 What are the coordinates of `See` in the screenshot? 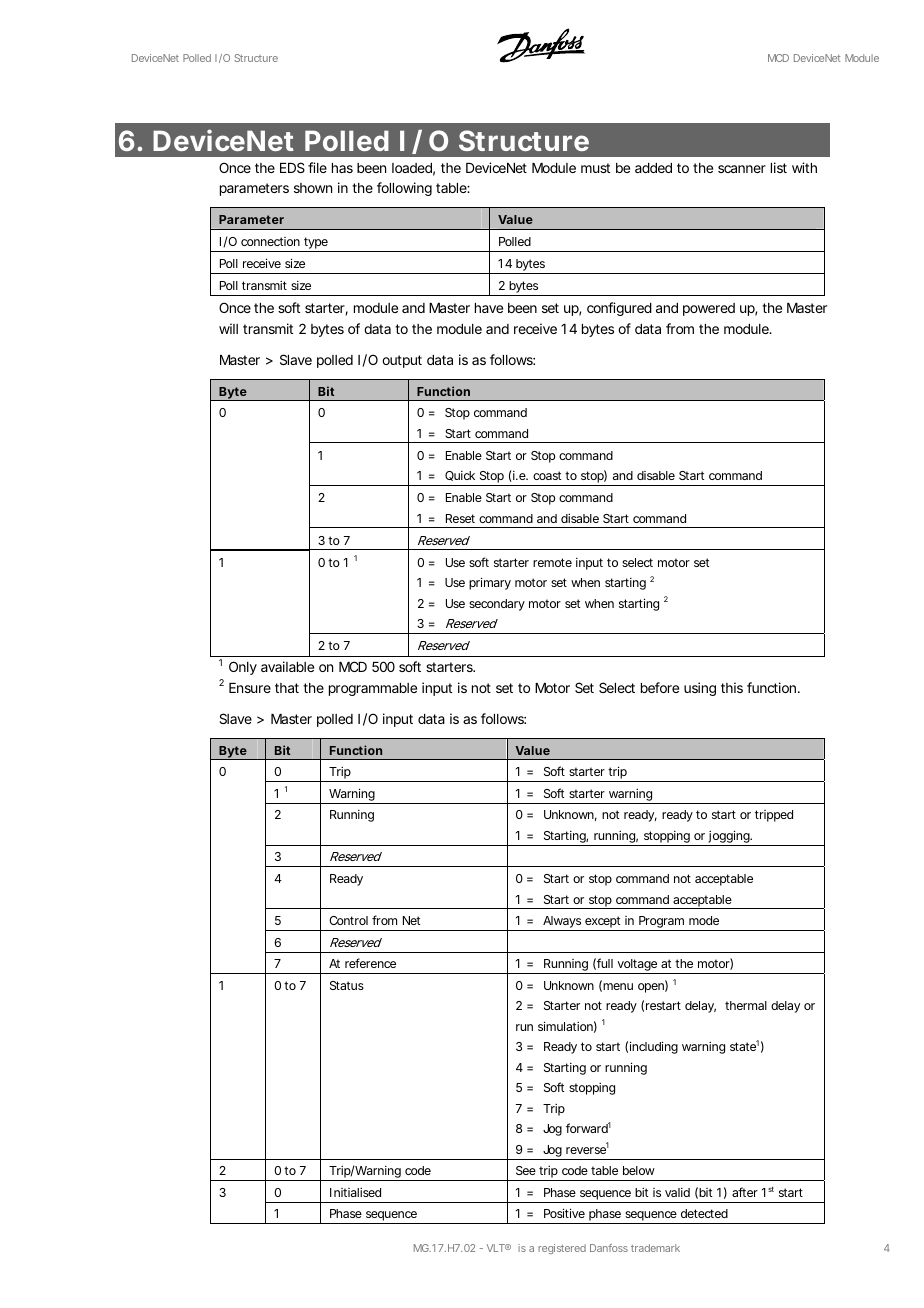 It's located at (526, 1170).
